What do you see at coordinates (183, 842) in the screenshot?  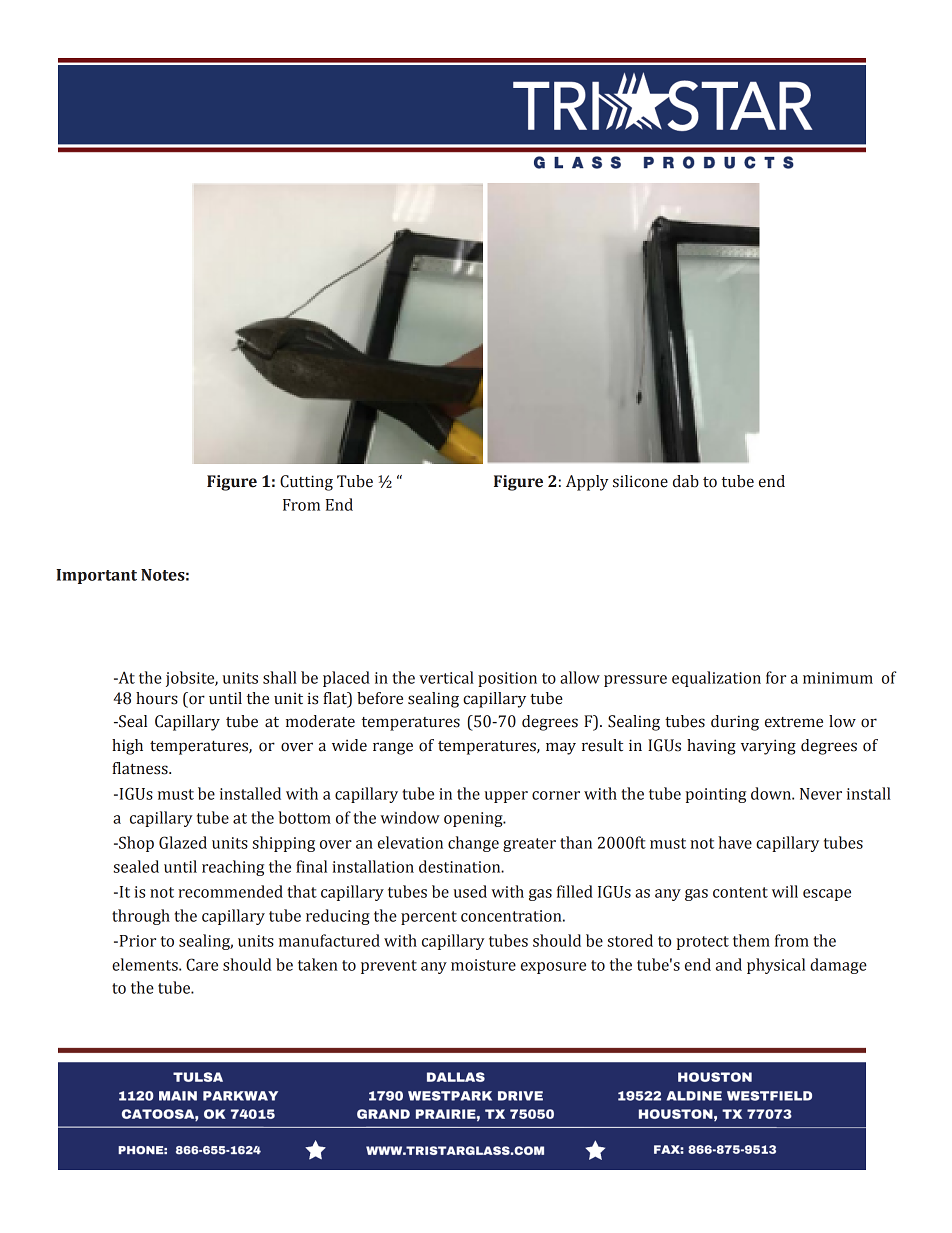 I see `Glazed` at bounding box center [183, 842].
